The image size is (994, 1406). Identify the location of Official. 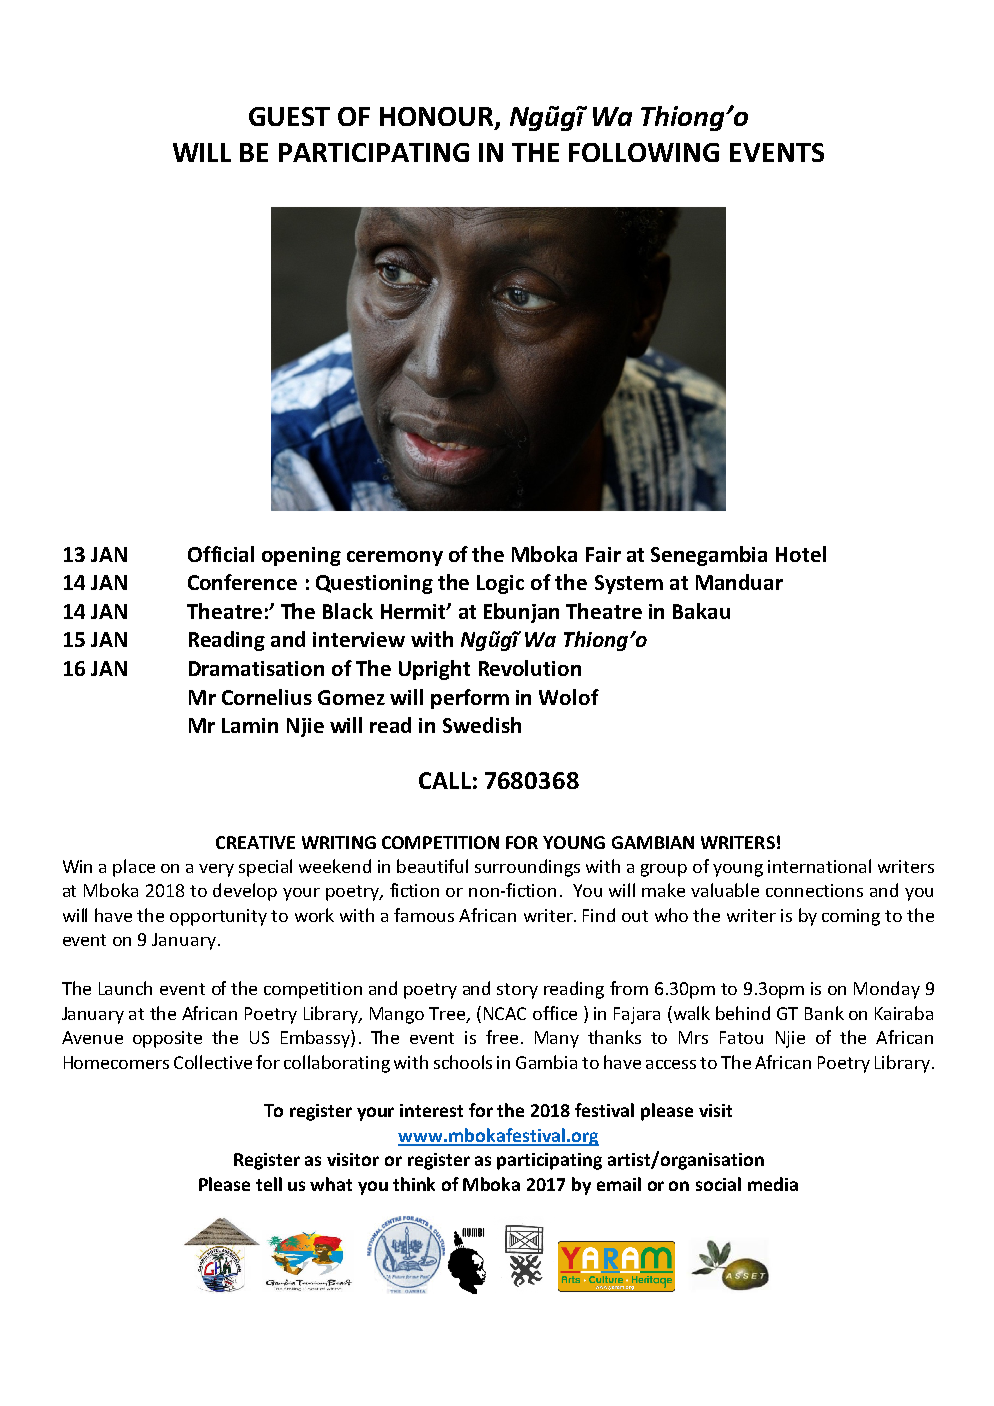
(221, 554).
